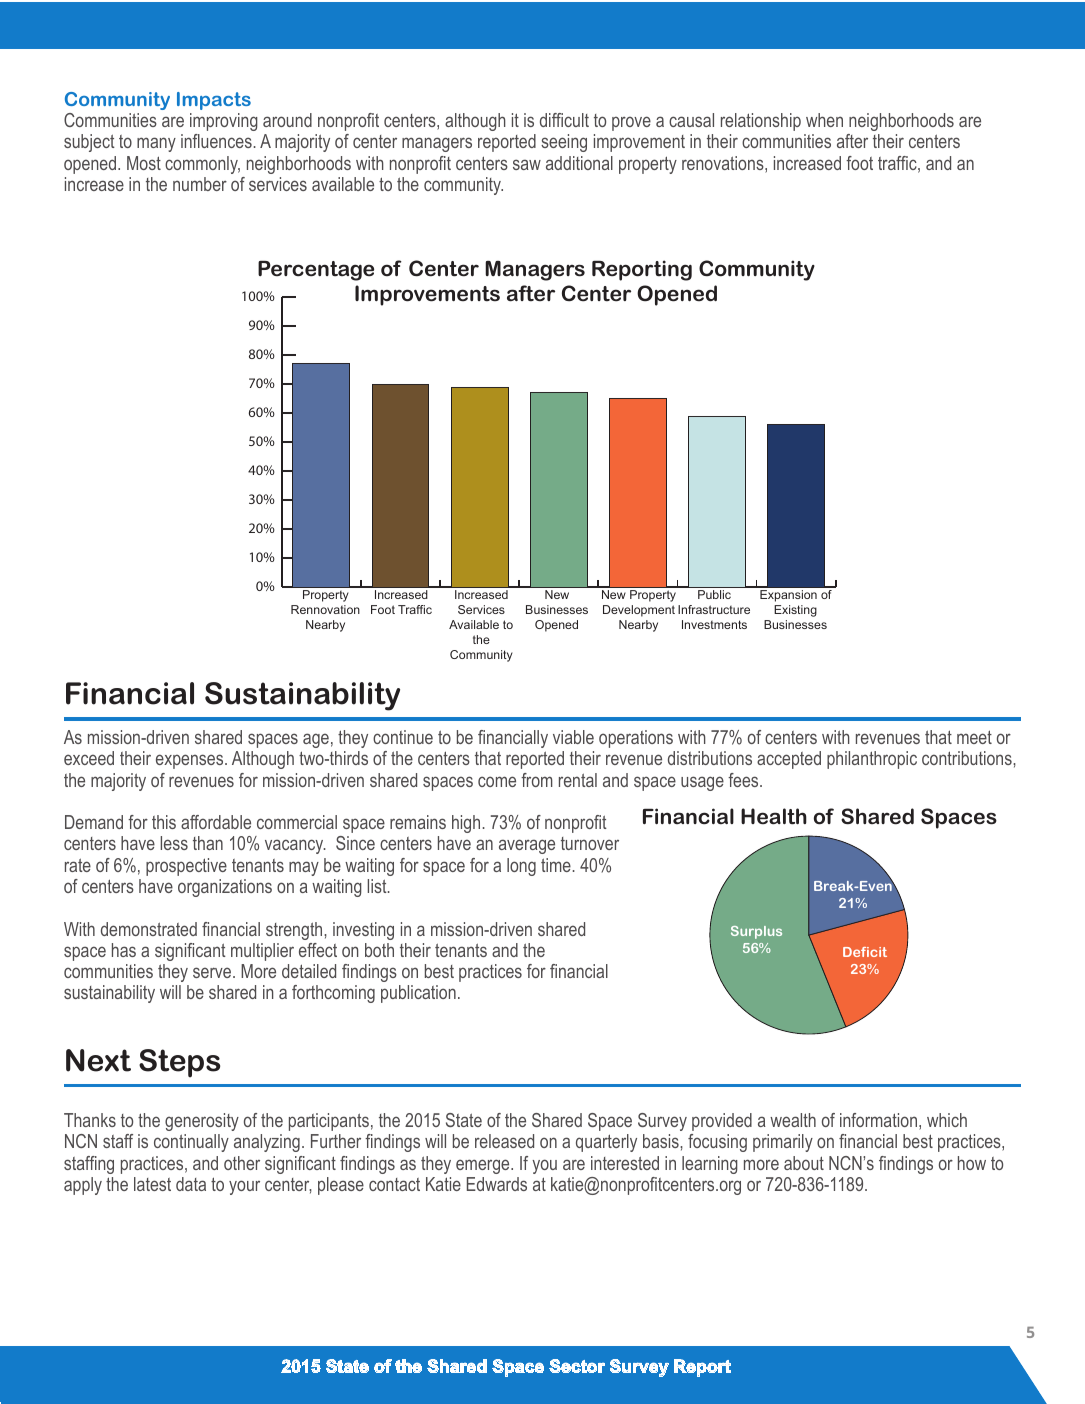 The image size is (1085, 1404). What do you see at coordinates (216, 141) in the document?
I see `influences` at bounding box center [216, 141].
